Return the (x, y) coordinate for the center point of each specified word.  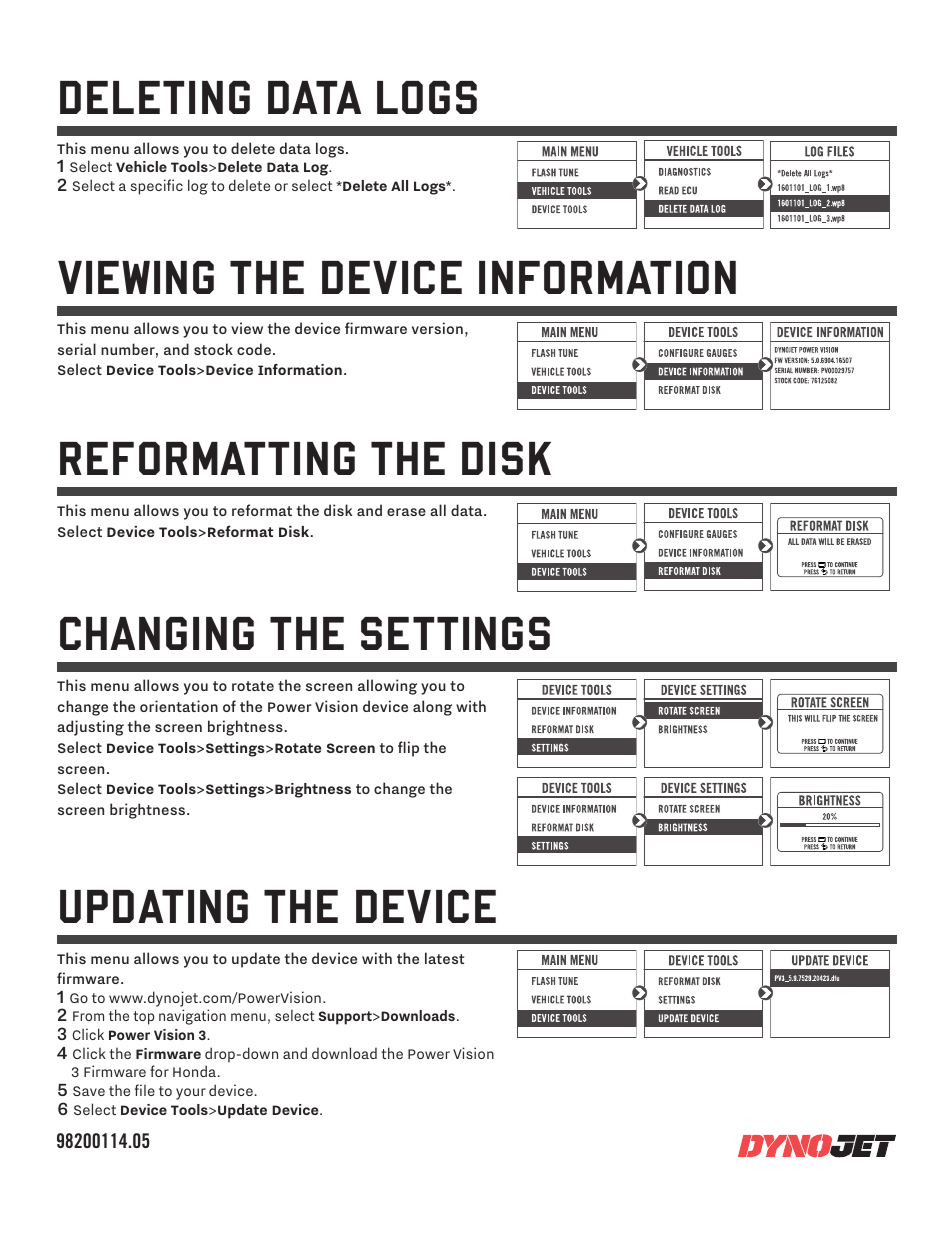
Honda (194, 1071)
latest (444, 958)
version (437, 328)
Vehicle (141, 166)
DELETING (155, 97)
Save (89, 1091)
